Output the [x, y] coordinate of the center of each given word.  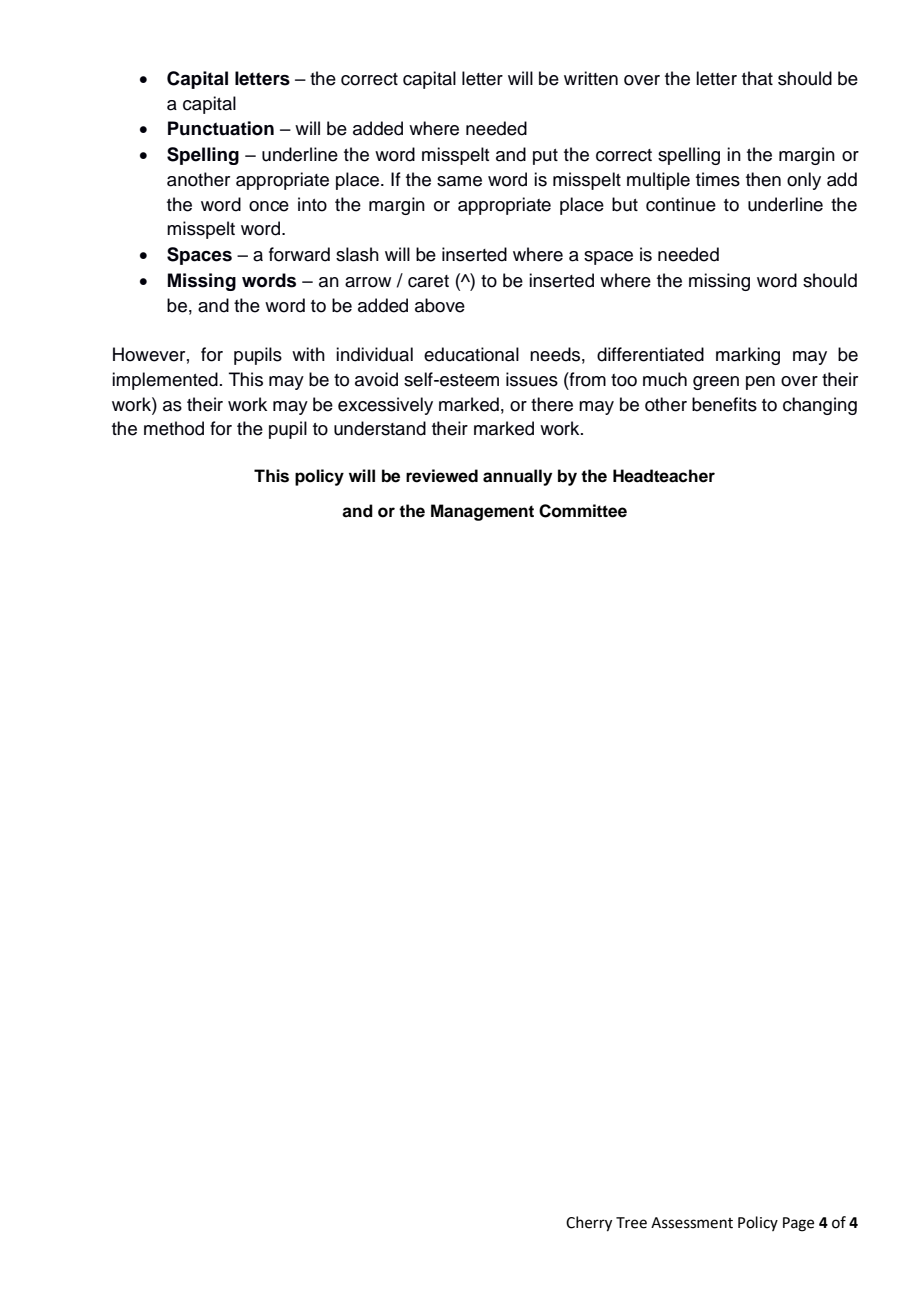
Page [798, 1224]
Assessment [692, 1223]
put [545, 157]
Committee [583, 511]
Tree [631, 1223]
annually [517, 477]
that [757, 78]
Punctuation [221, 128]
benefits [724, 404]
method [174, 428]
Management [482, 512]
